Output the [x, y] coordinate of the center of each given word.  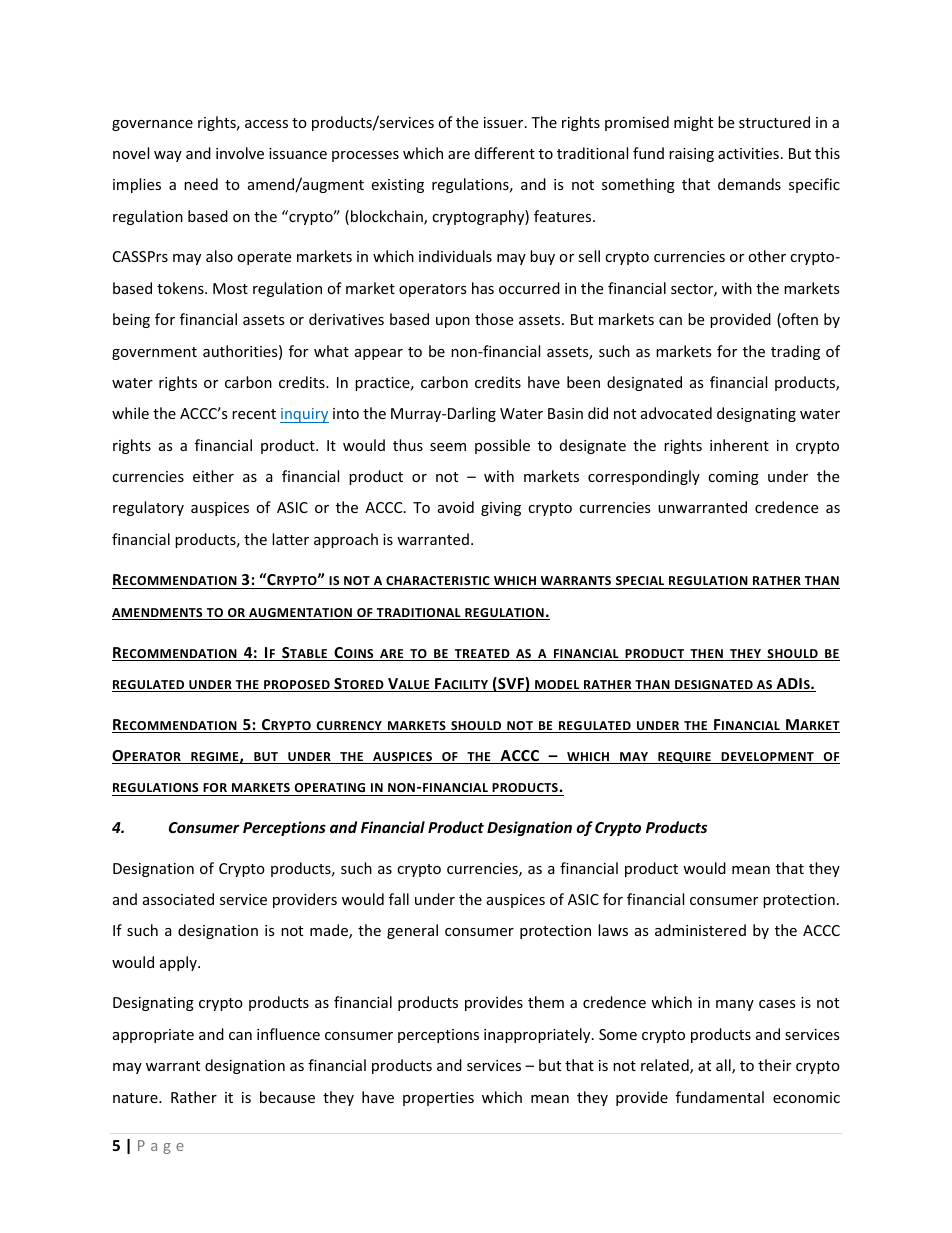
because [287, 1097]
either [213, 476]
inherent [739, 445]
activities [748, 153]
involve [240, 153]
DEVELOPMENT [767, 758]
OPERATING [330, 787]
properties [438, 1099]
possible [502, 446]
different [505, 153]
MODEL [557, 686]
